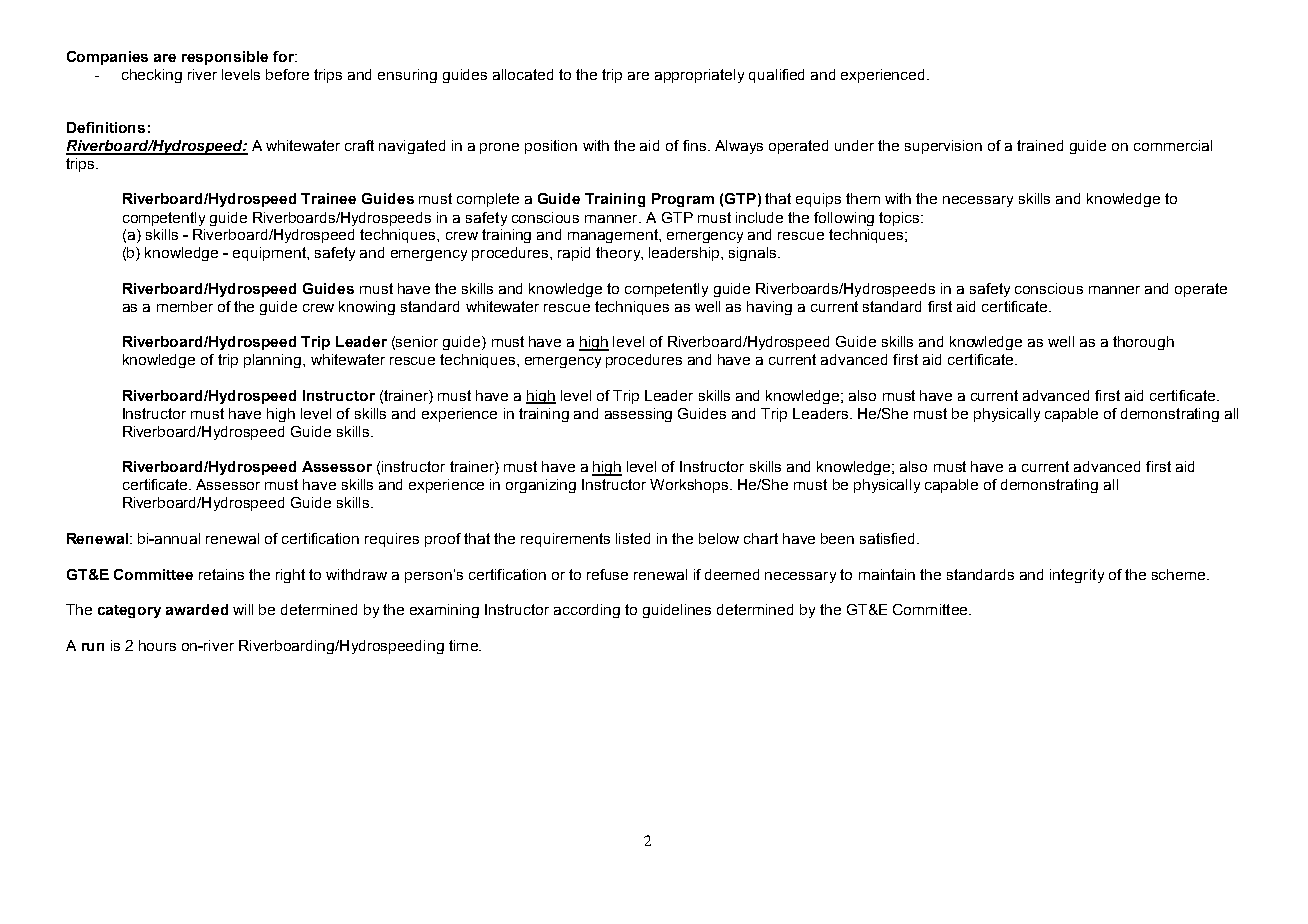 The width and height of the screenshot is (1308, 924). What do you see at coordinates (1040, 145) in the screenshot?
I see `trained` at bounding box center [1040, 145].
